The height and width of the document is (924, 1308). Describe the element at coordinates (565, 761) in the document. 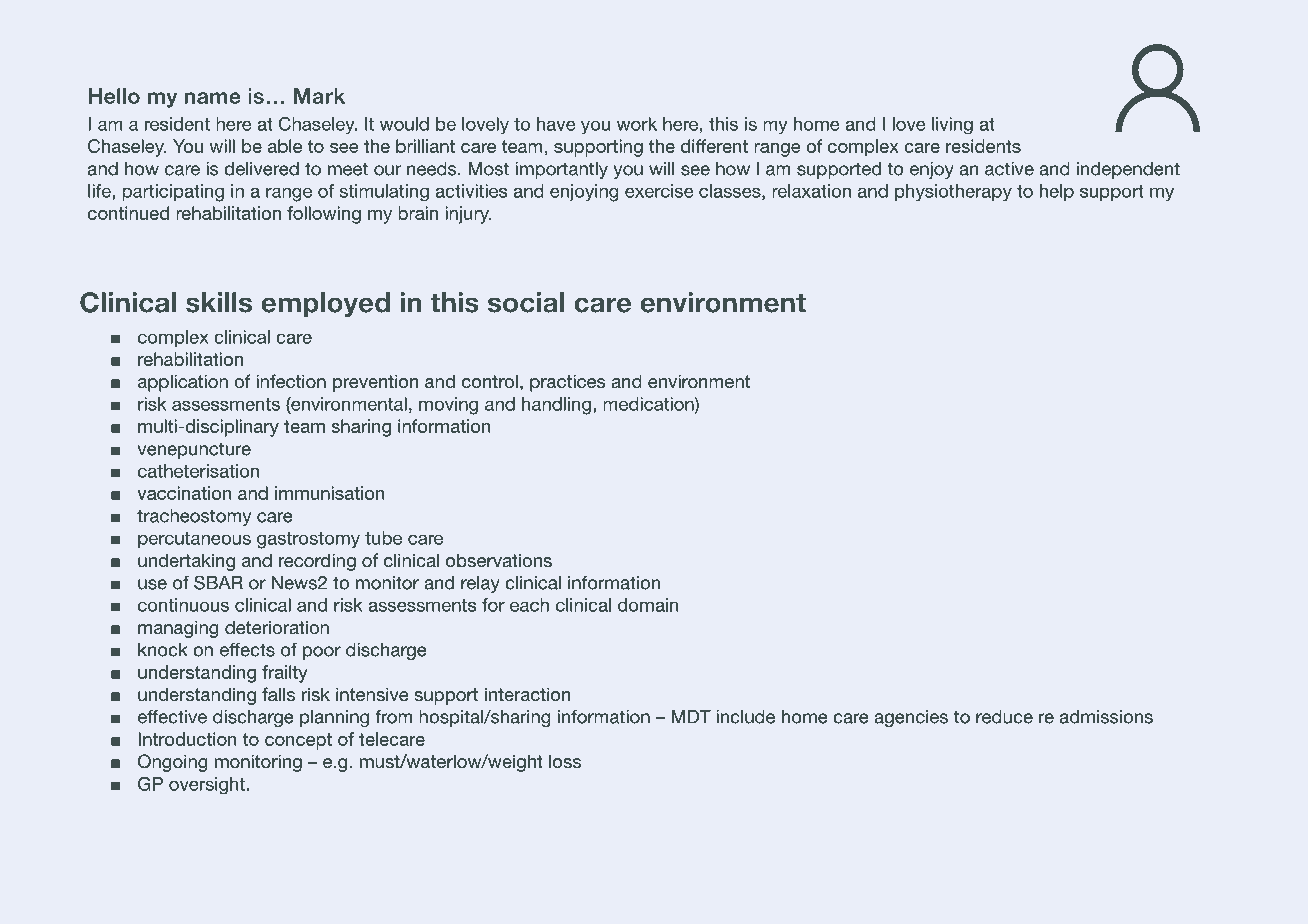

I see `loss` at that location.
